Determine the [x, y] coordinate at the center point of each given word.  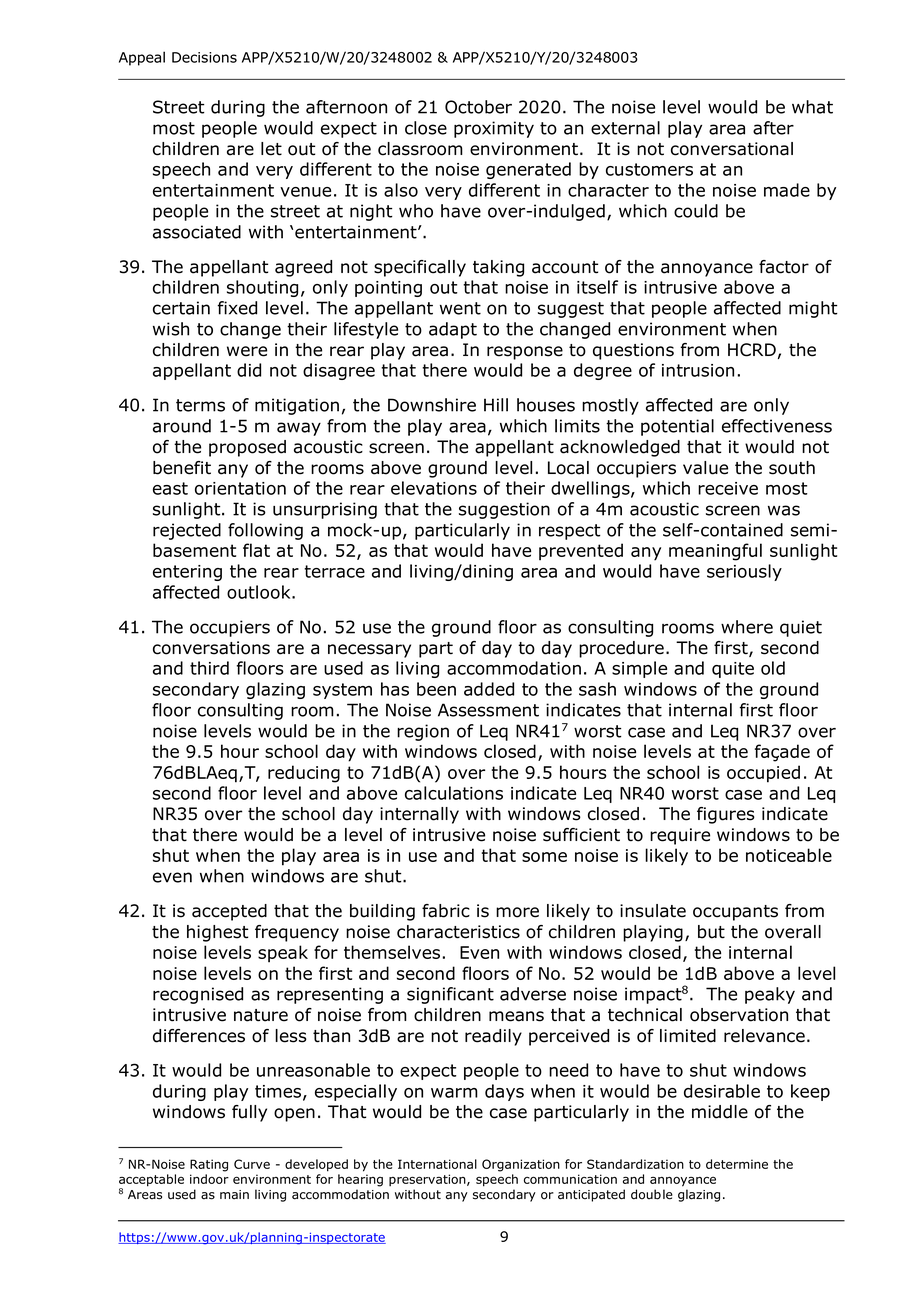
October [478, 107]
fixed [237, 308]
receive [728, 488]
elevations [434, 488]
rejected [187, 531]
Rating [209, 1165]
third [209, 668]
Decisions [204, 57]
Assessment [488, 710]
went [460, 308]
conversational [732, 149]
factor [784, 267]
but [711, 932]
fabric [446, 911]
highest [217, 933]
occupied [763, 774]
